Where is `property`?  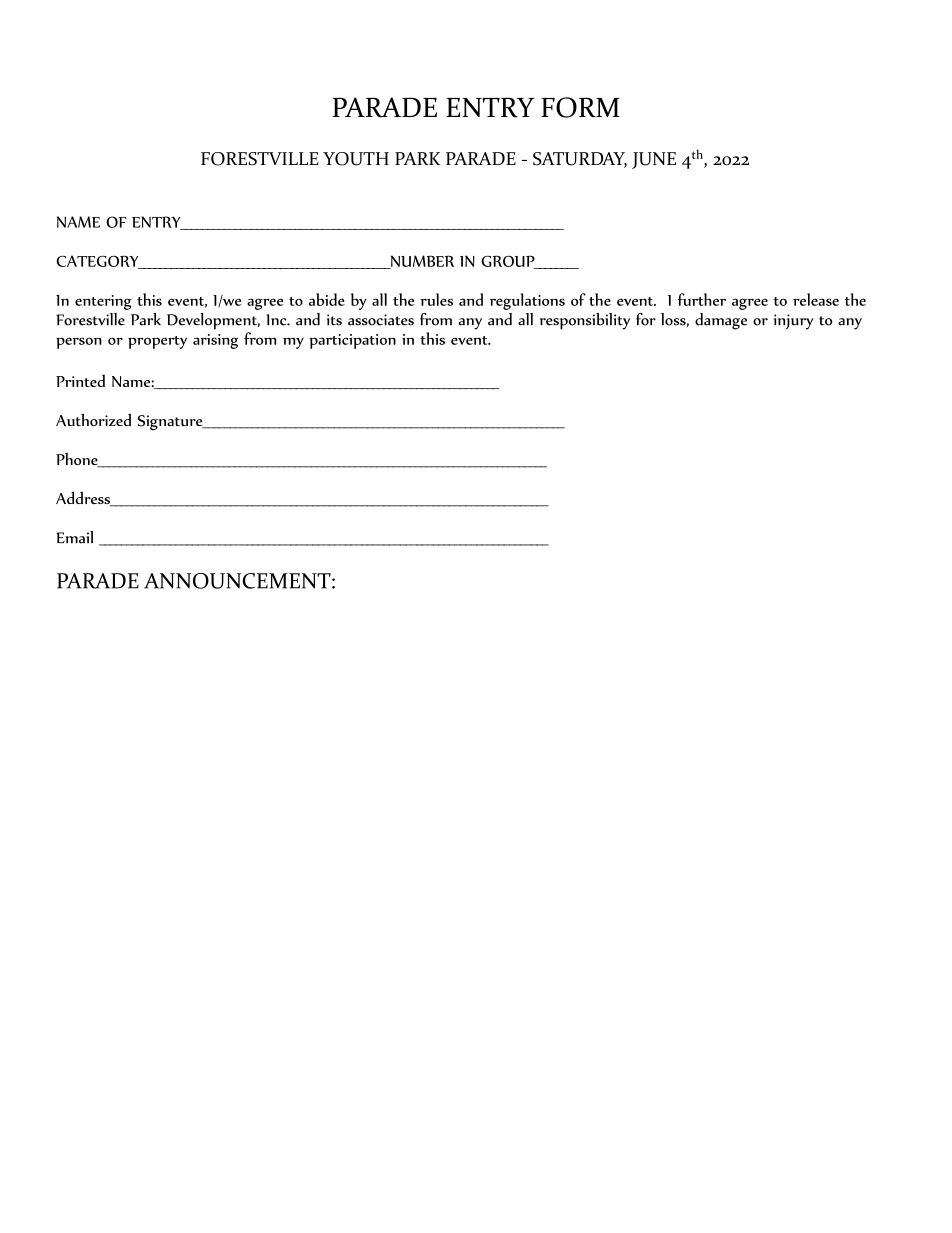
property is located at coordinates (157, 342).
